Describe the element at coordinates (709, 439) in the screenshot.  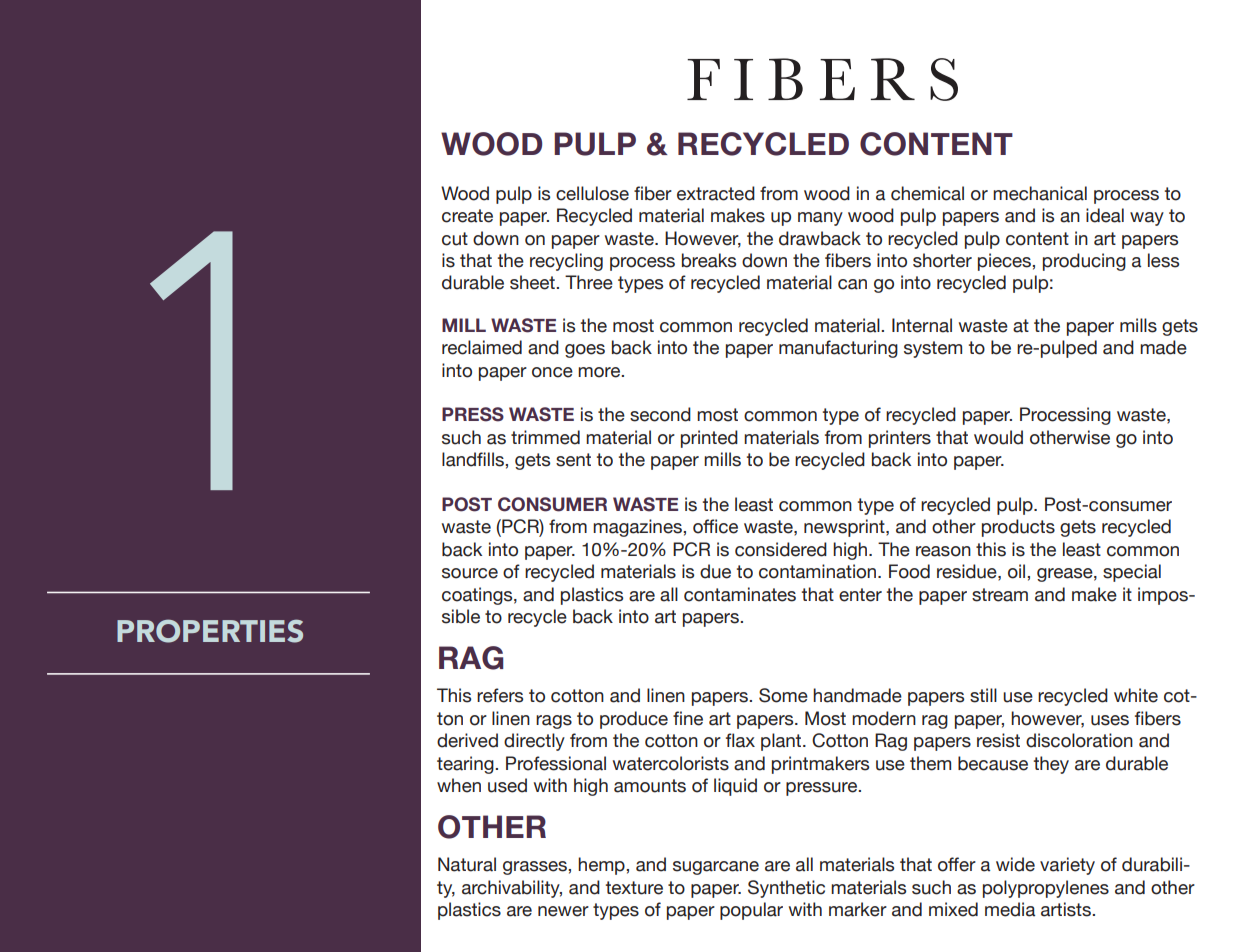
I see `printed` at that location.
